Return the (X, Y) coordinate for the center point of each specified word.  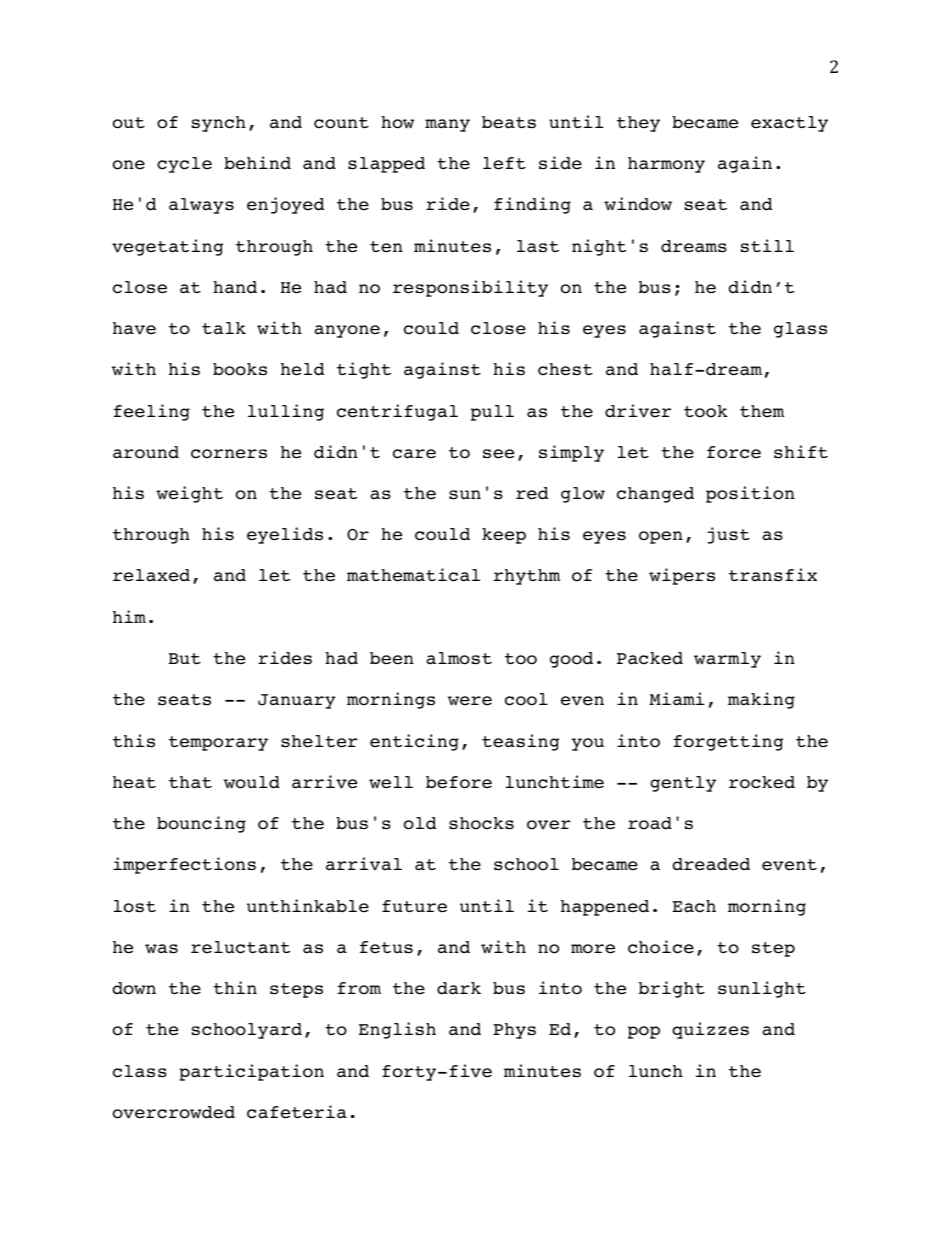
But (185, 658)
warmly (727, 660)
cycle (184, 165)
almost (459, 658)
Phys (514, 1031)
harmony (666, 165)
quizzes (710, 1030)
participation (251, 1072)
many (447, 125)
